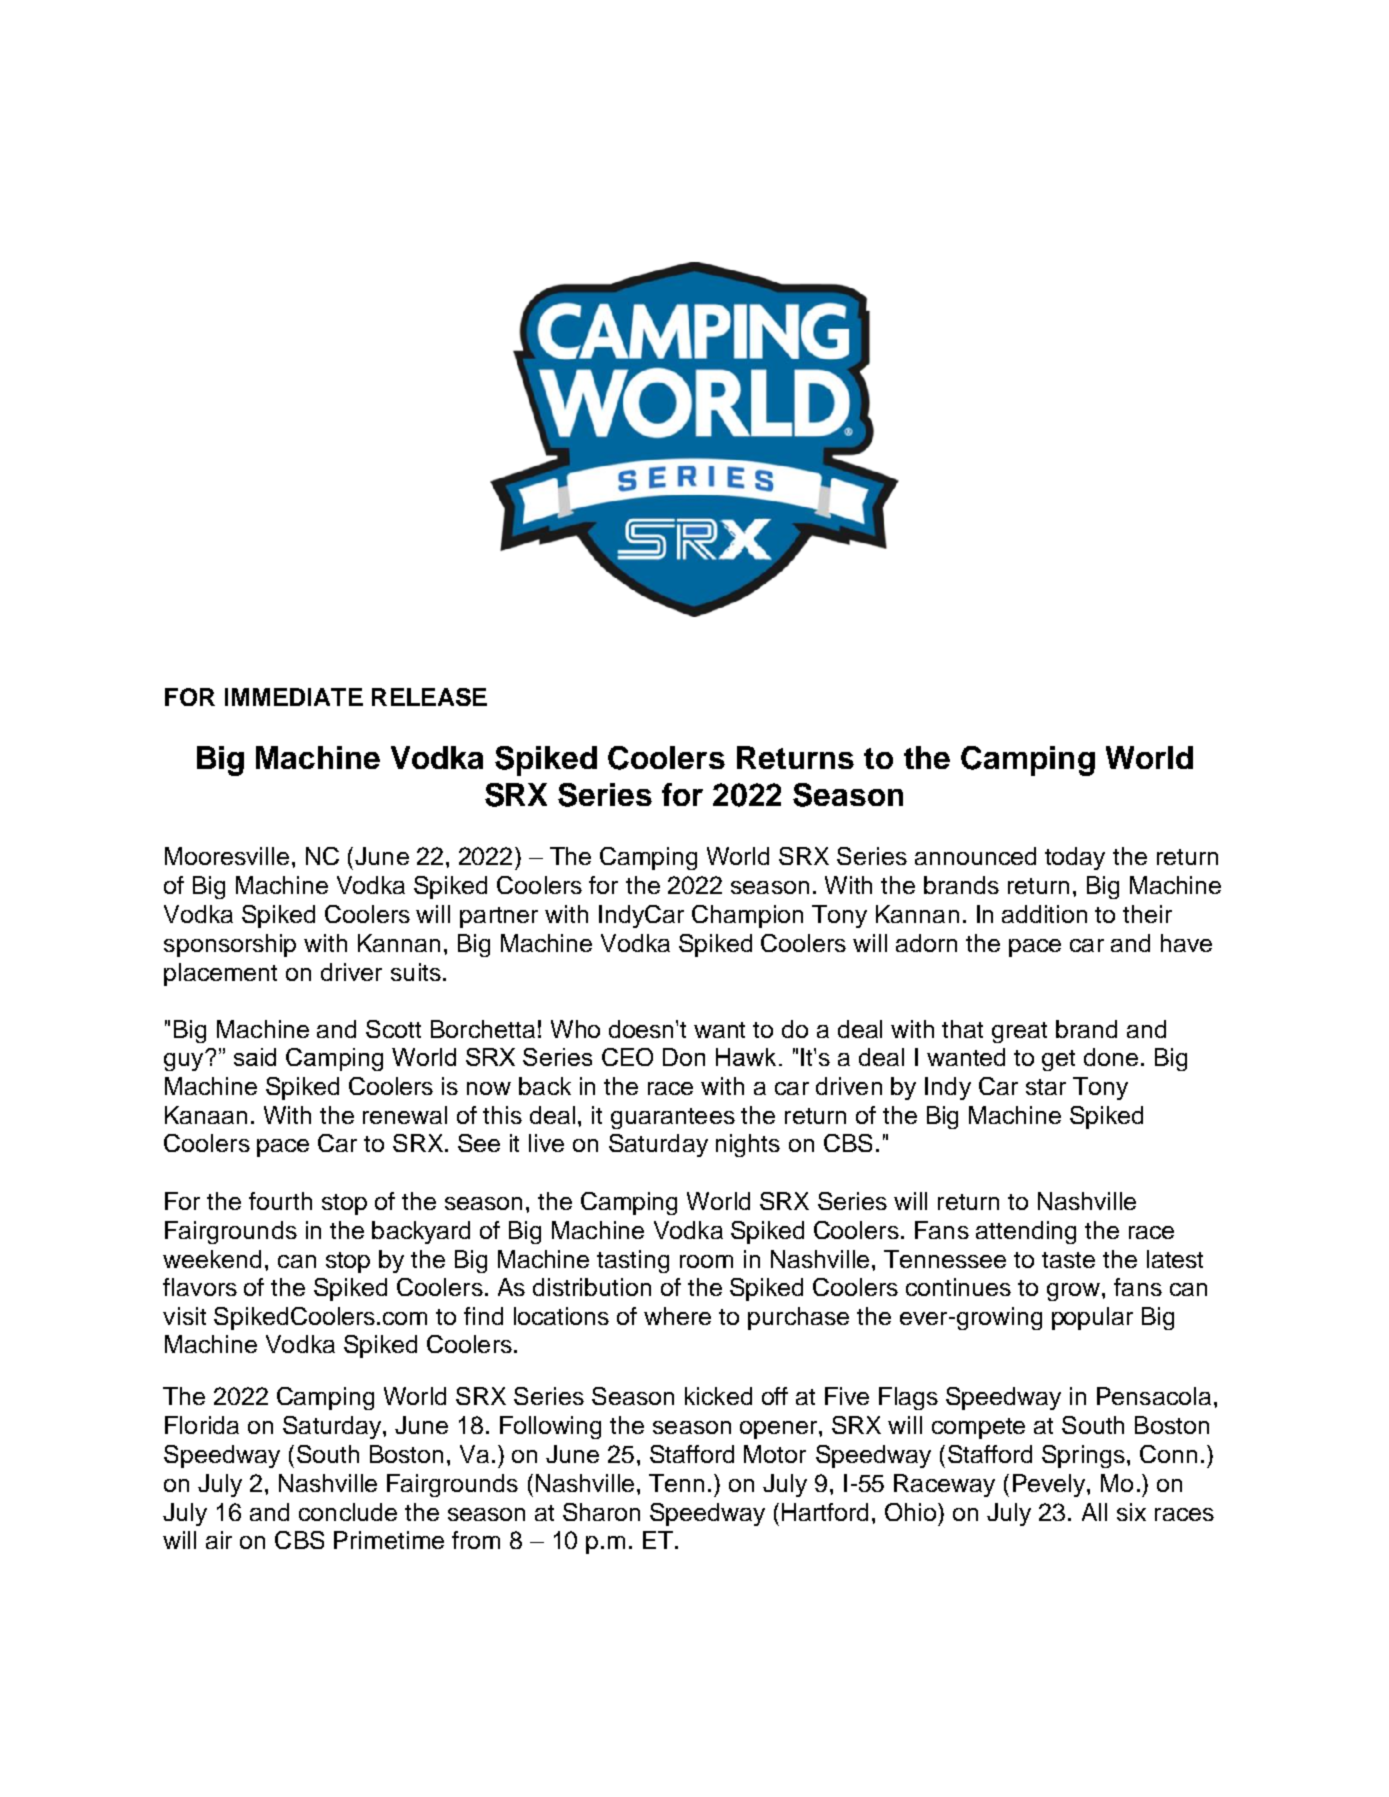  Describe the element at coordinates (748, 1145) in the image. I see `nights` at that location.
